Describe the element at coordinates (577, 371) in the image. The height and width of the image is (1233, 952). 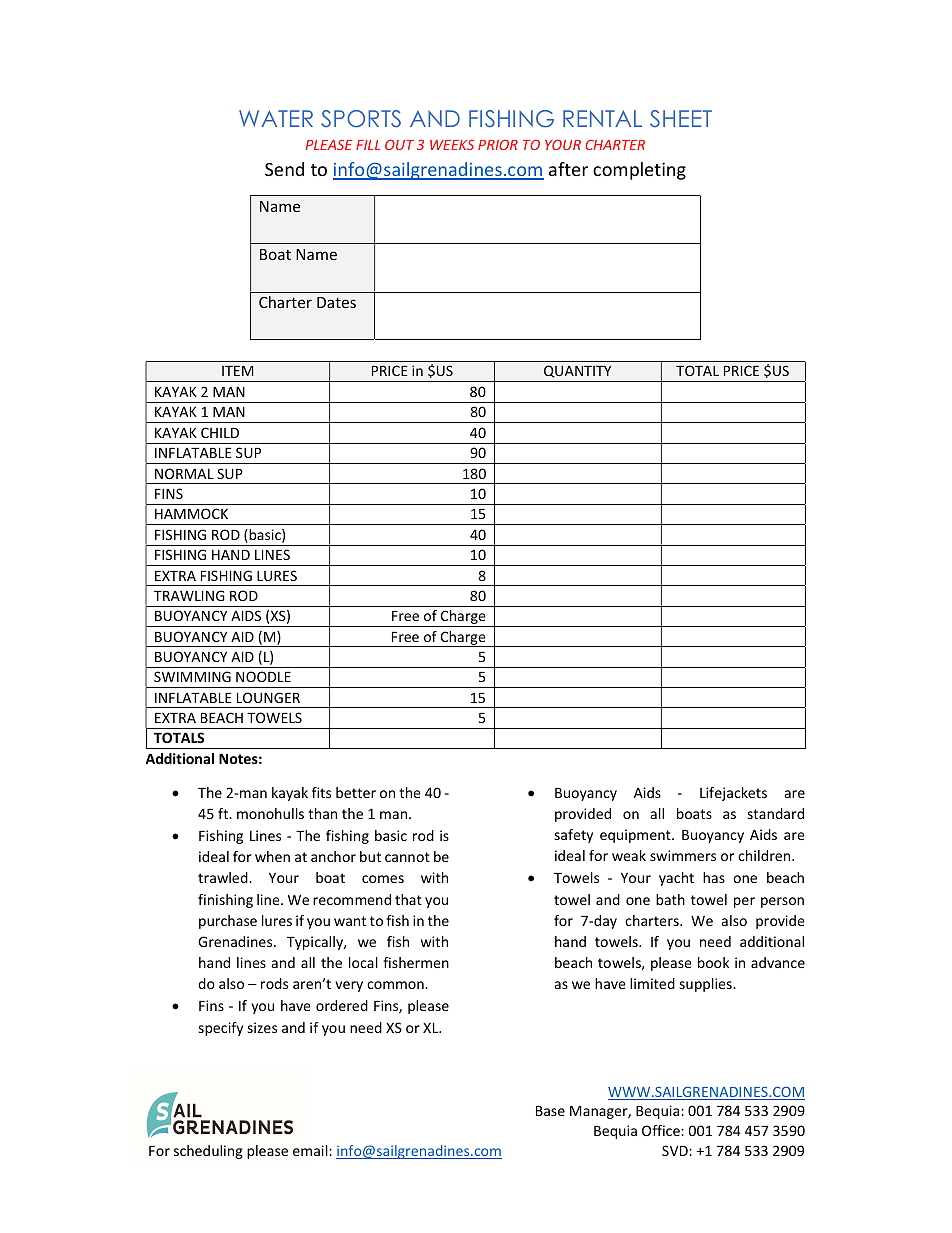
I see `QUANTITY` at that location.
